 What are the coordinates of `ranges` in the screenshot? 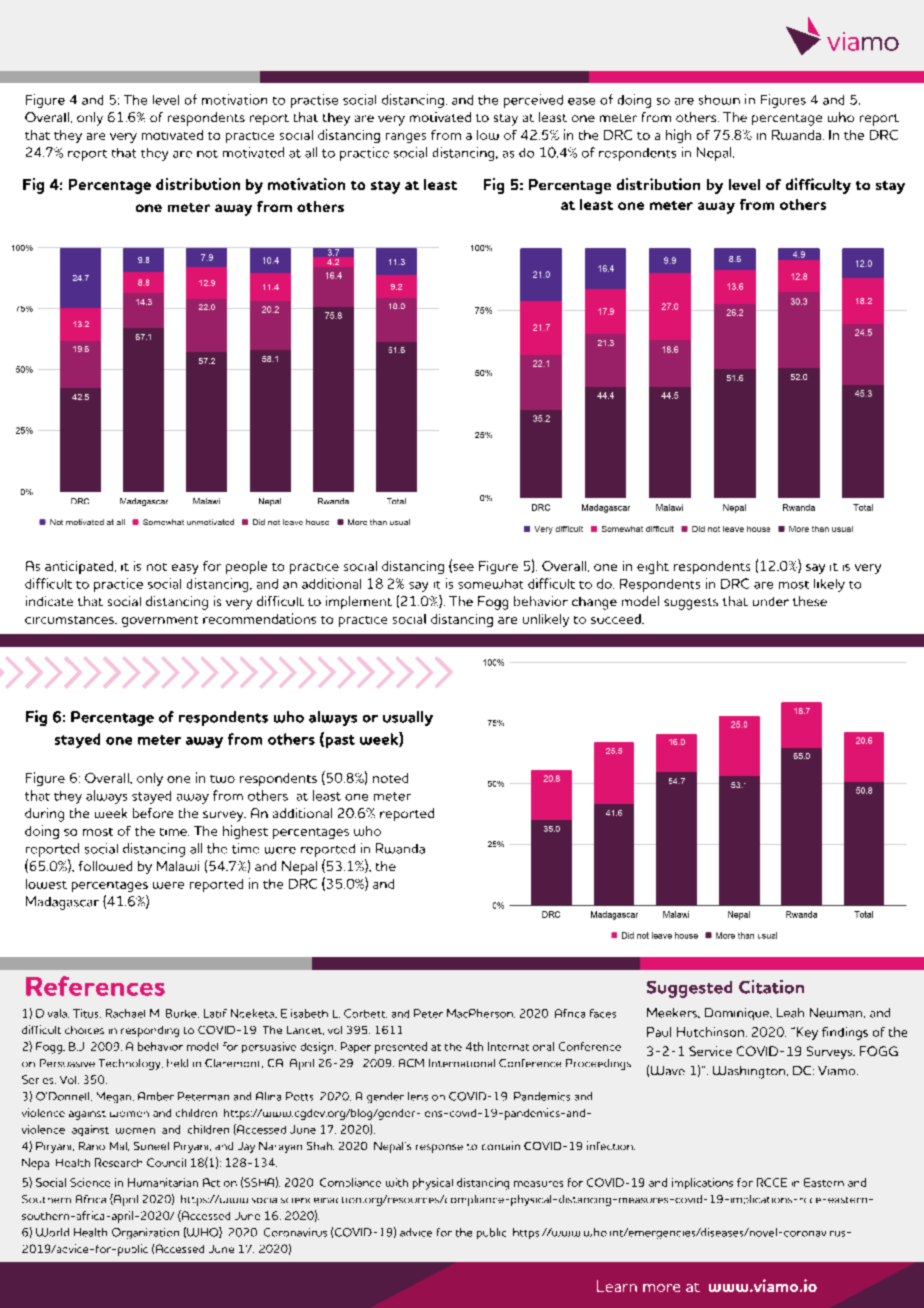 It's located at (406, 138).
